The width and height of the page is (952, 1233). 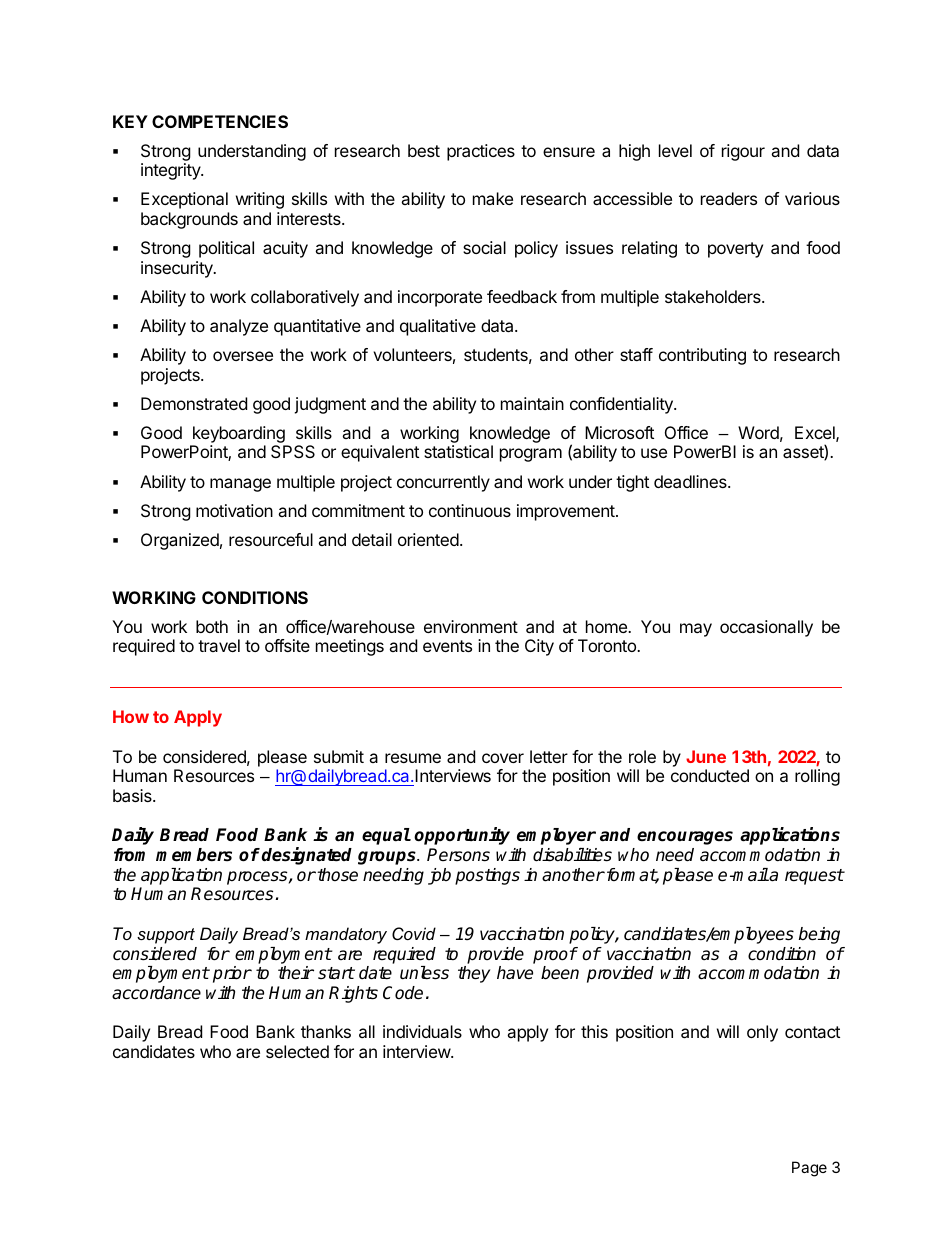 I want to click on practices, so click(x=481, y=152).
